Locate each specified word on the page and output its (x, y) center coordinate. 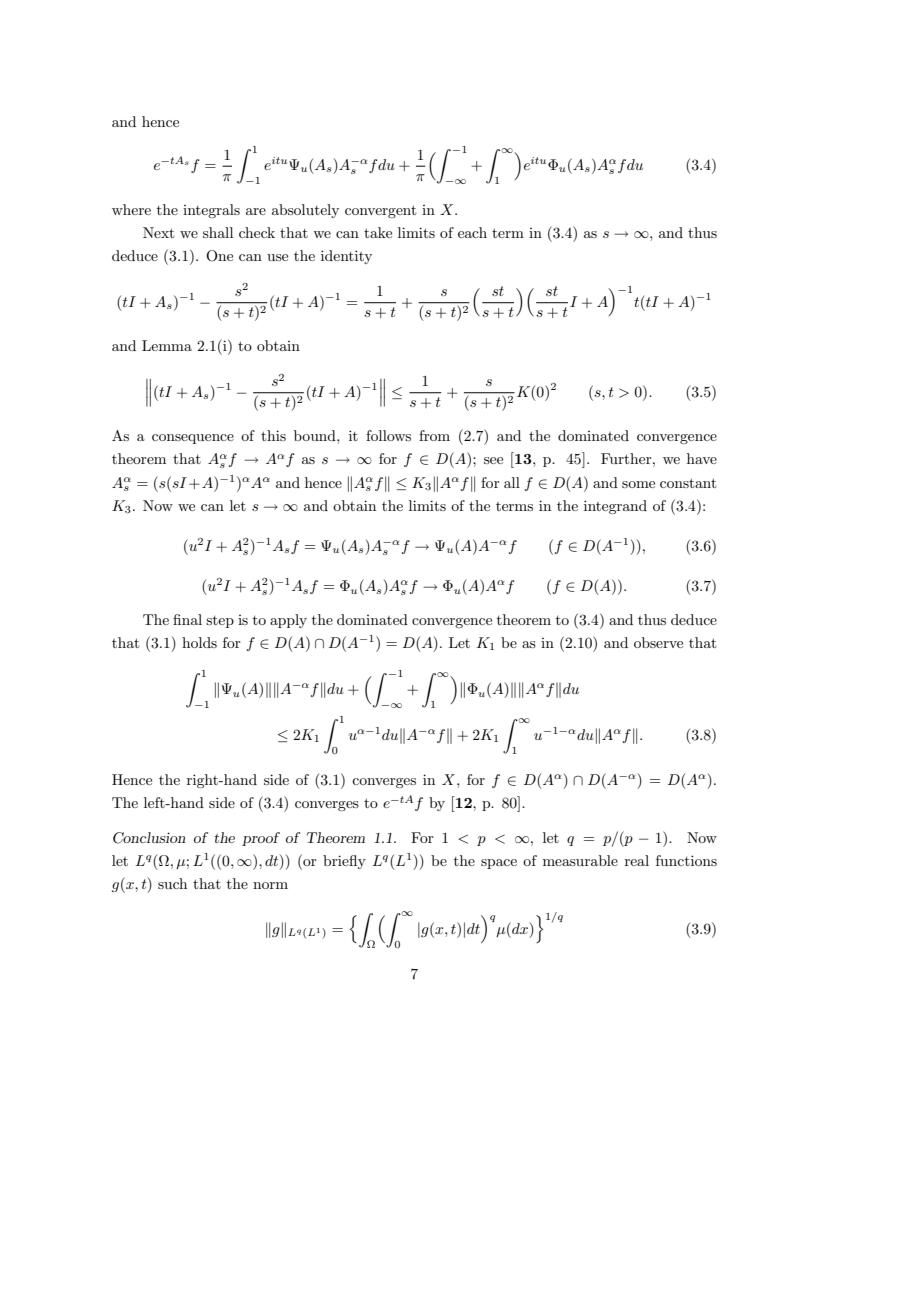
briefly (344, 862)
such (172, 883)
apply (288, 621)
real (637, 860)
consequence (193, 439)
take (378, 232)
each (472, 232)
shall (218, 232)
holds (199, 642)
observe (658, 642)
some (638, 484)
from (434, 435)
